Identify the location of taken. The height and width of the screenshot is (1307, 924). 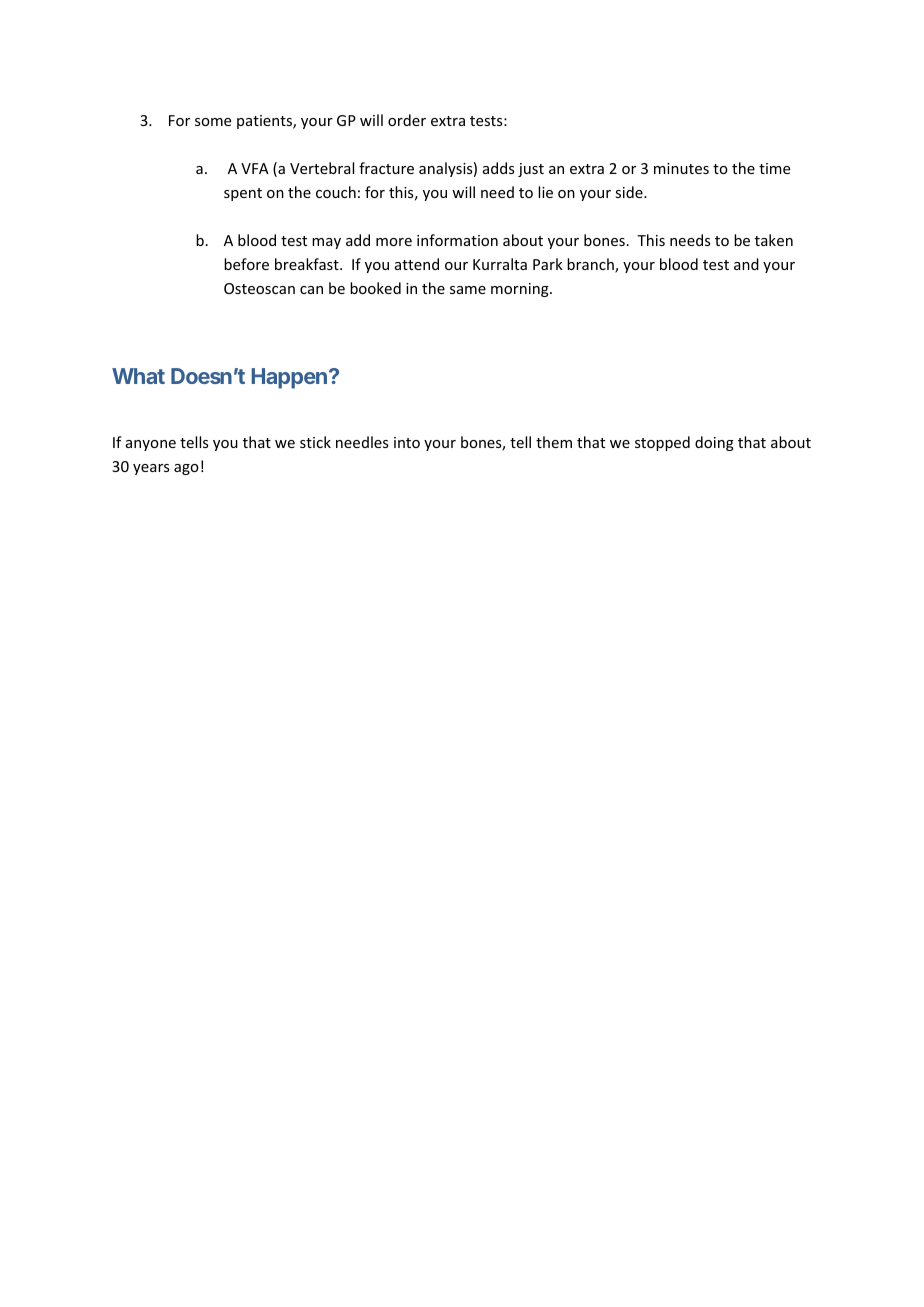
(774, 240).
